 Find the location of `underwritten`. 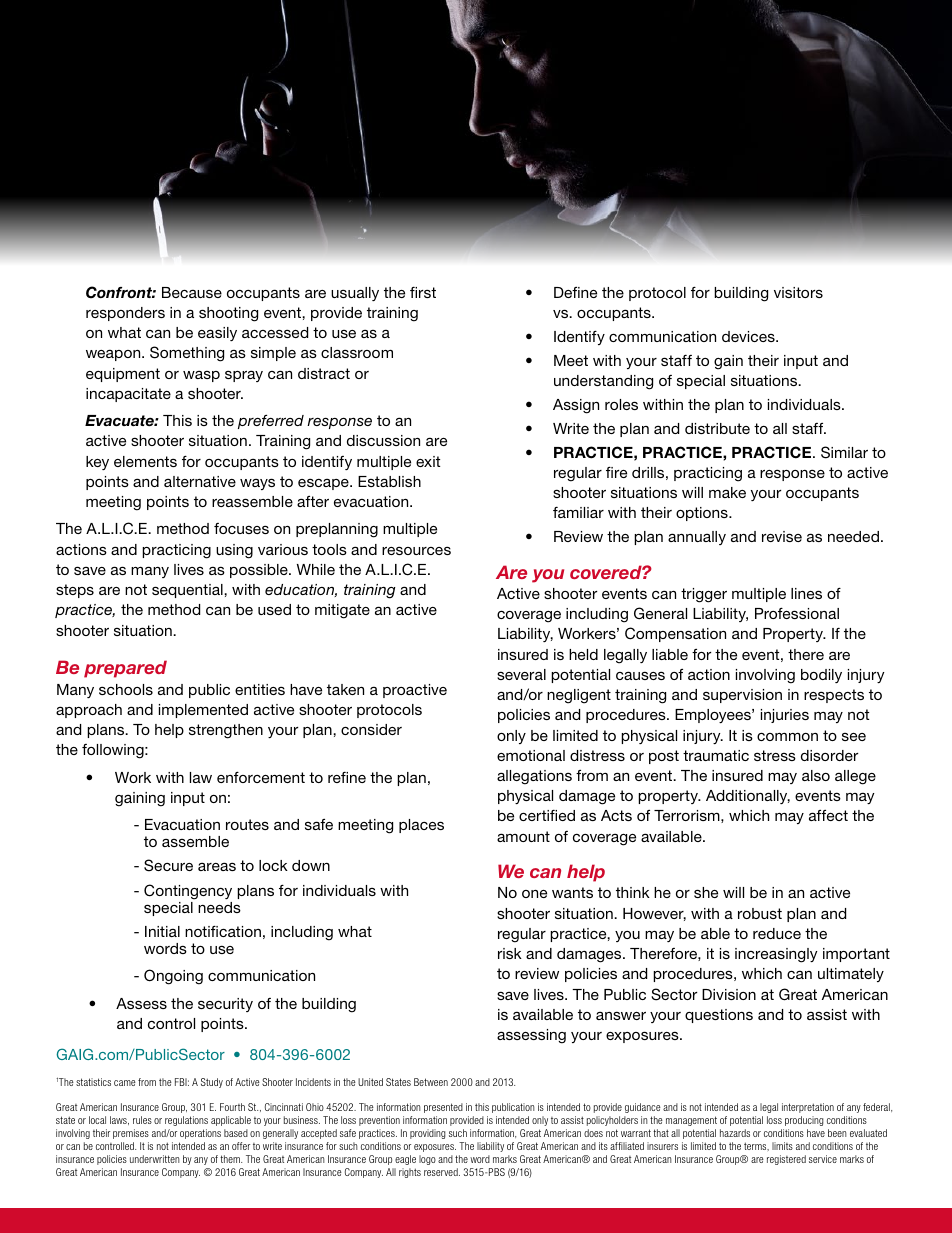

underwritten is located at coordinates (155, 1159).
